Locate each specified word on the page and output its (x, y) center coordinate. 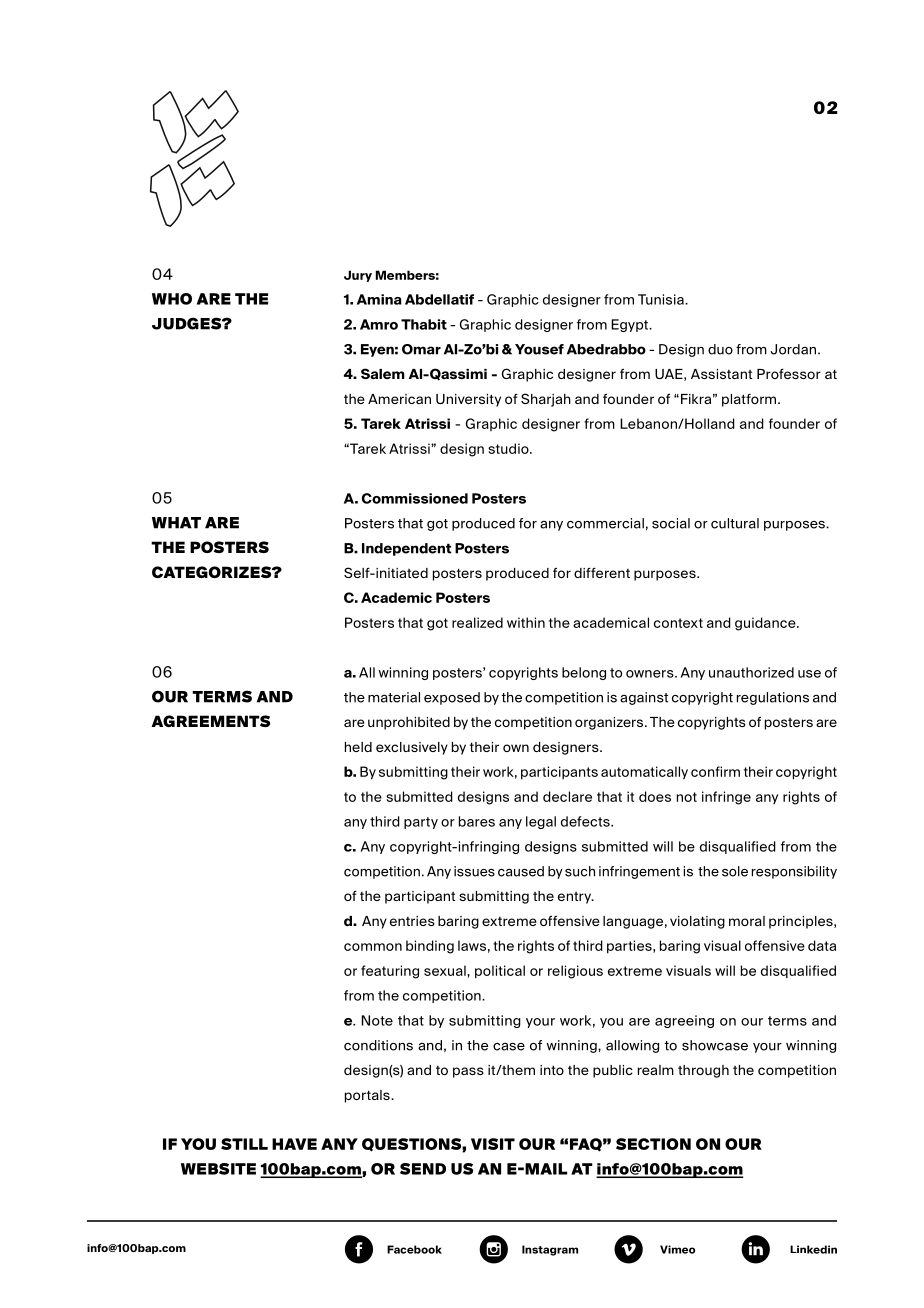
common (373, 947)
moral (747, 921)
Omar (421, 349)
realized (477, 622)
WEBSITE (218, 1169)
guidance (766, 624)
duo (720, 349)
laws (472, 945)
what (176, 523)
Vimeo (678, 1249)
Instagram (550, 1250)
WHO (172, 299)
